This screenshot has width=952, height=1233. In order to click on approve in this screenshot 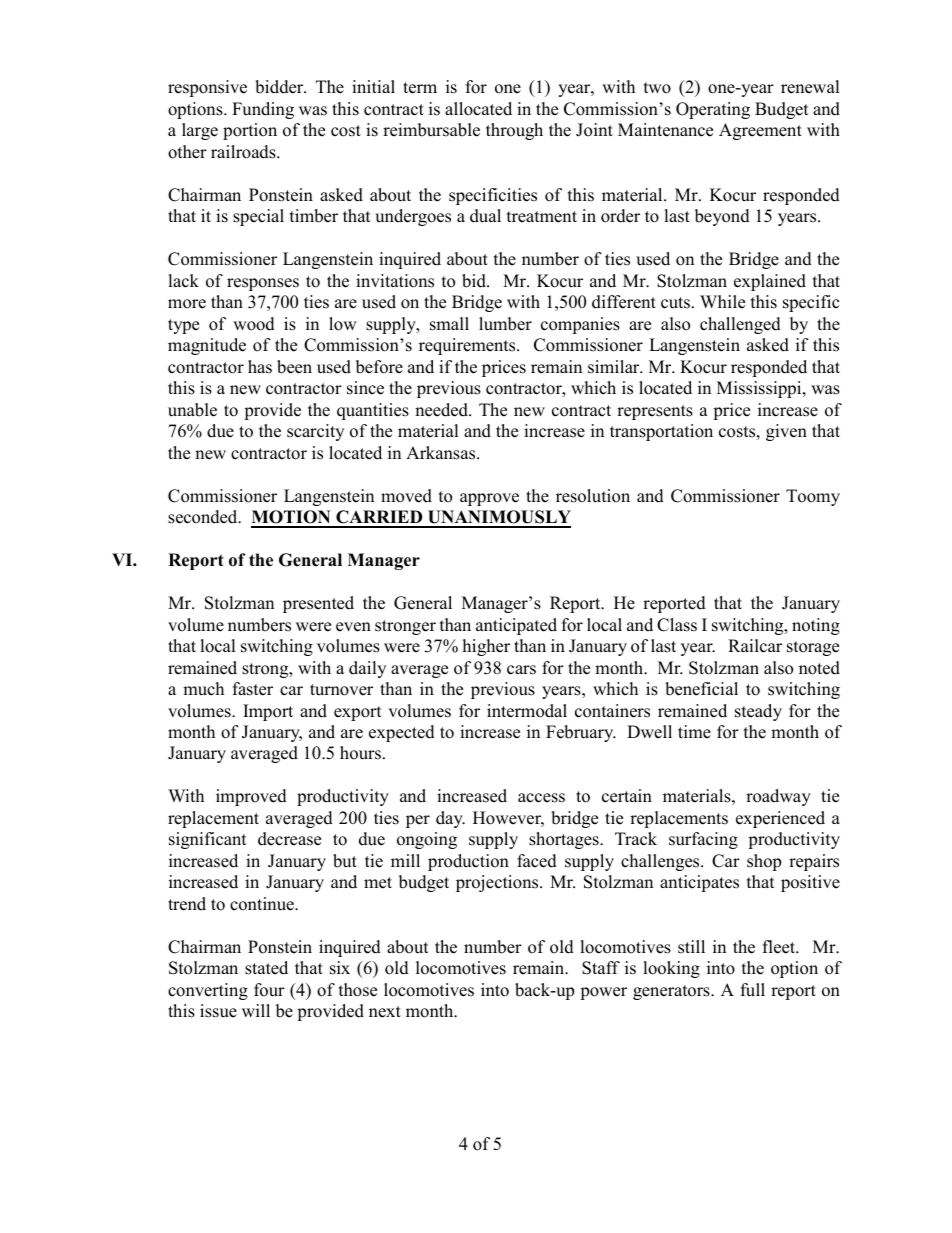, I will do `click(489, 499)`.
